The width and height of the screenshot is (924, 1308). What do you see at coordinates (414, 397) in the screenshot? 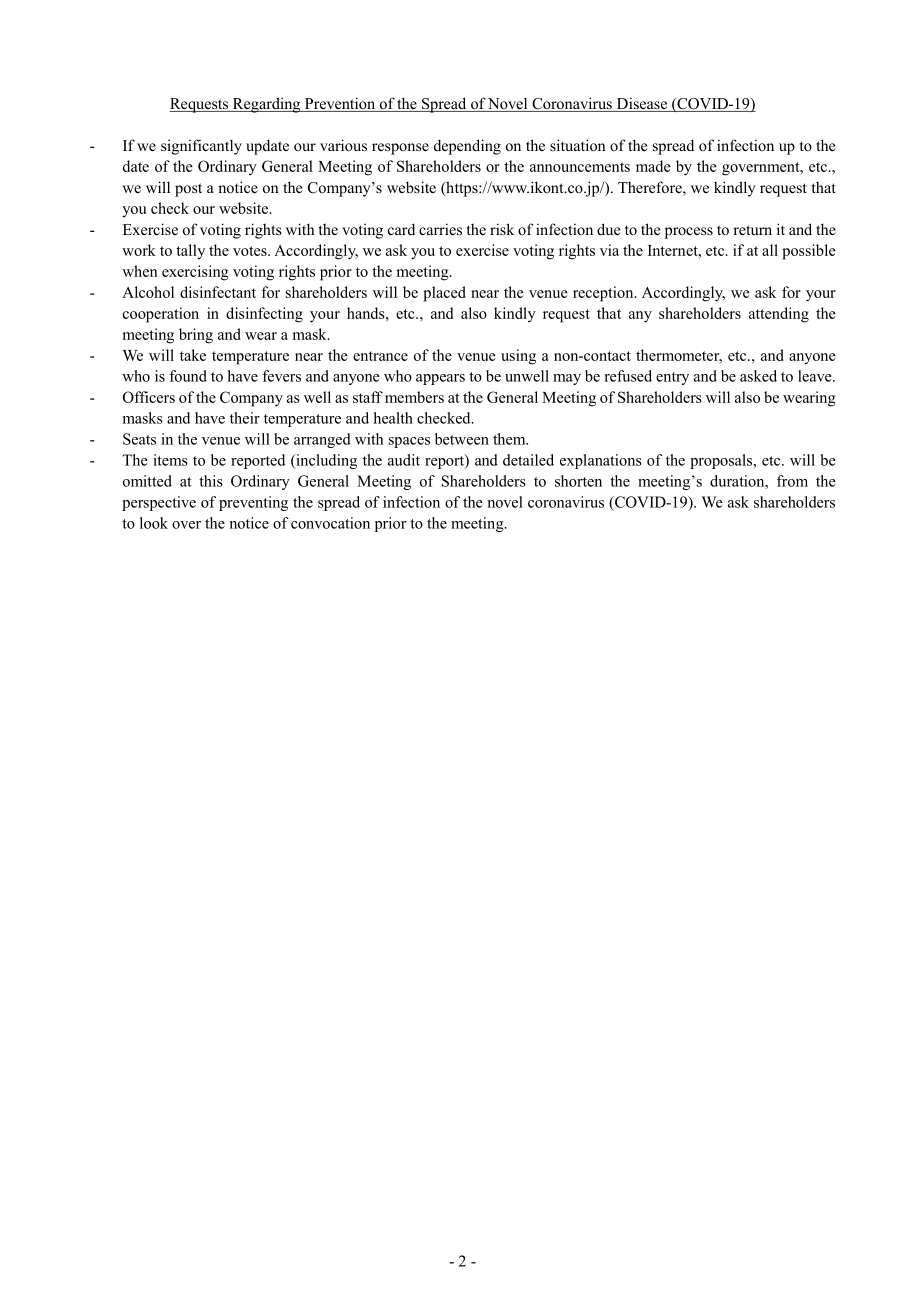
I see `members` at bounding box center [414, 397].
